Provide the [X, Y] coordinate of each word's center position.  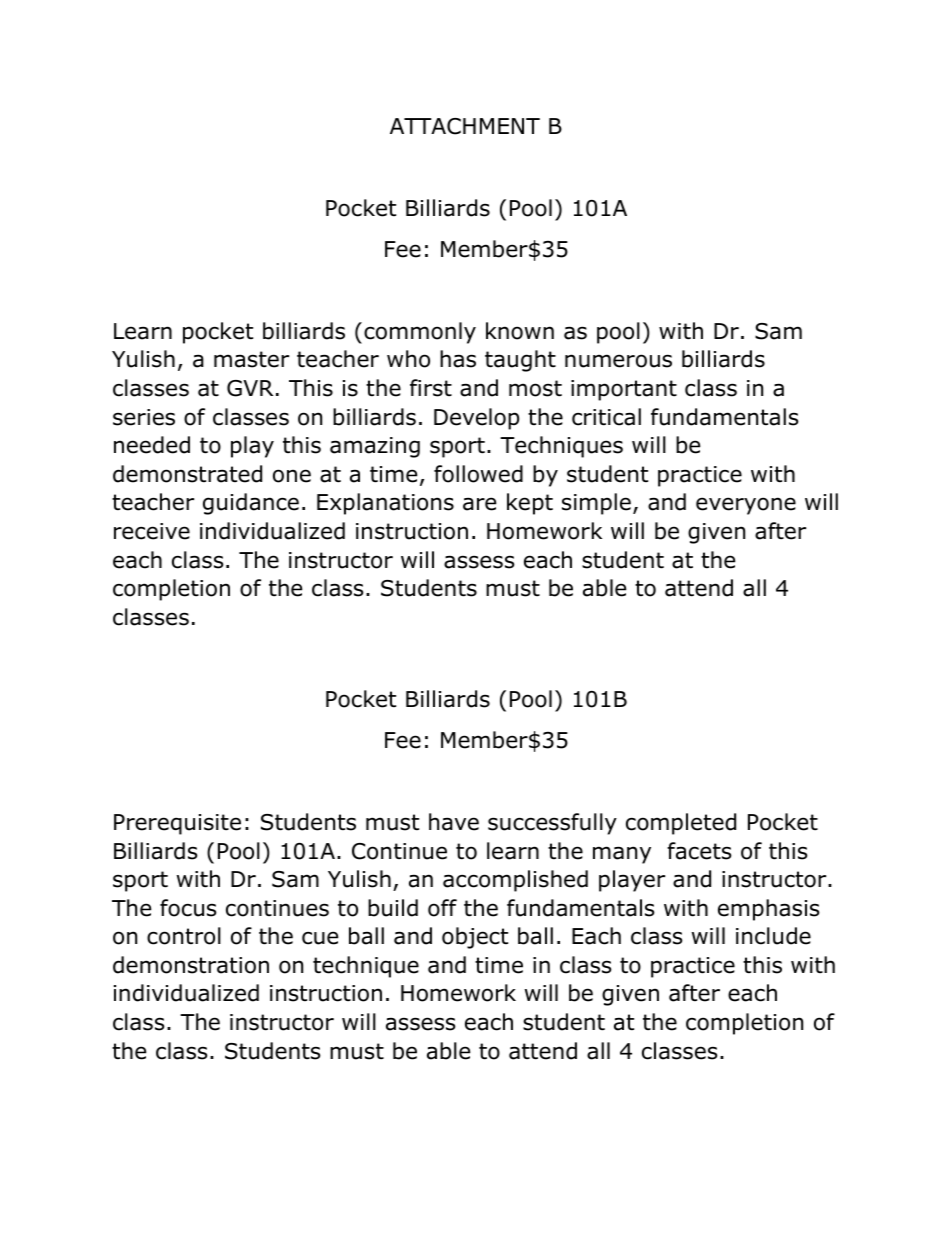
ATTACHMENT [465, 126]
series [144, 417]
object [475, 938]
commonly [420, 333]
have [454, 822]
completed [681, 824]
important [624, 390]
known [520, 331]
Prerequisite [177, 824]
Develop [476, 419]
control [184, 936]
